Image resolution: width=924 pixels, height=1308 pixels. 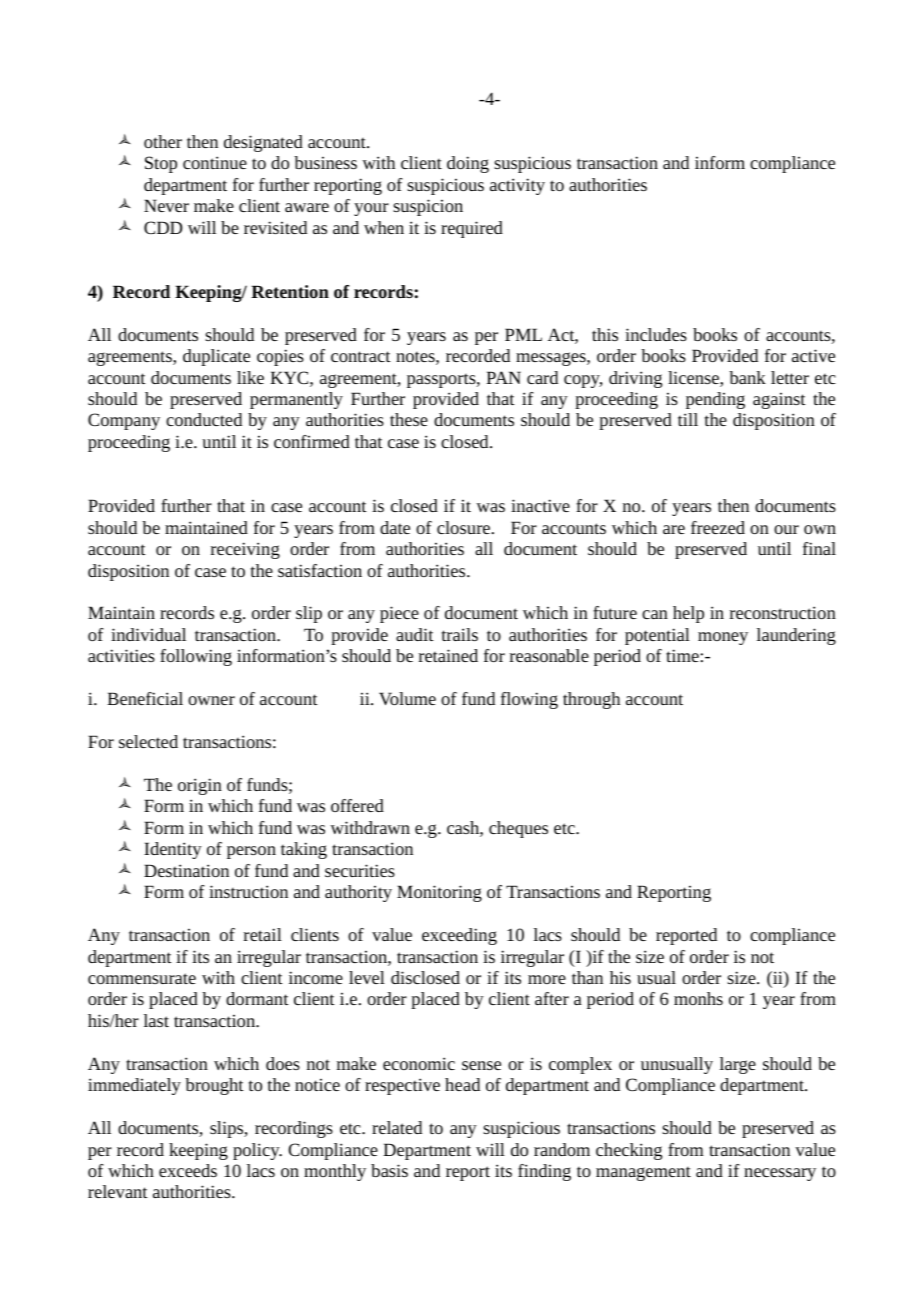 What do you see at coordinates (517, 186) in the screenshot?
I see `activity` at bounding box center [517, 186].
